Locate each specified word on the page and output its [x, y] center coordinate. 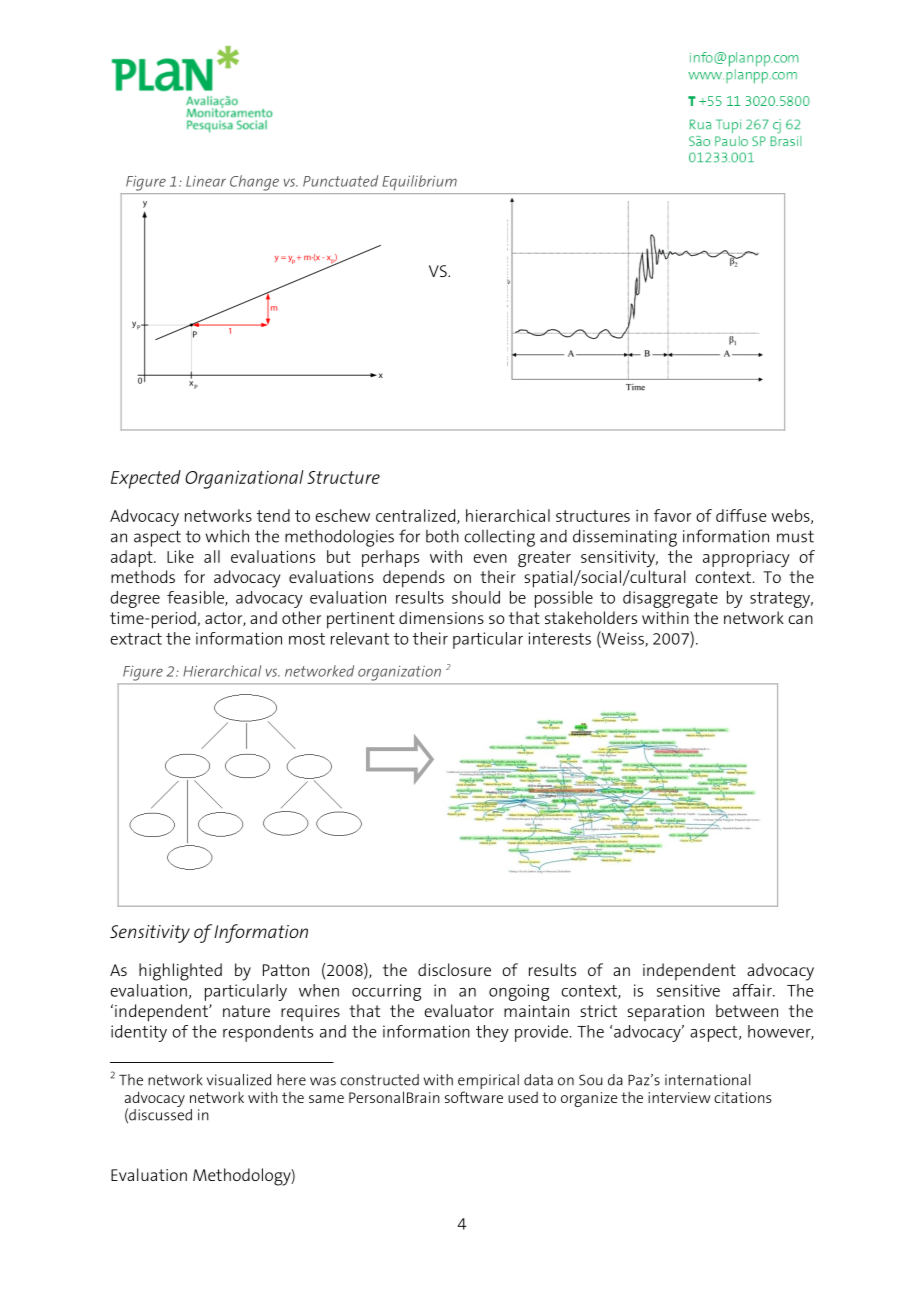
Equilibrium [419, 182]
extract [136, 639]
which [227, 536]
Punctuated [340, 181]
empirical [488, 1083]
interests [560, 638]
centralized [417, 516]
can [801, 619]
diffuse [741, 515]
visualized [239, 1080]
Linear [206, 181]
